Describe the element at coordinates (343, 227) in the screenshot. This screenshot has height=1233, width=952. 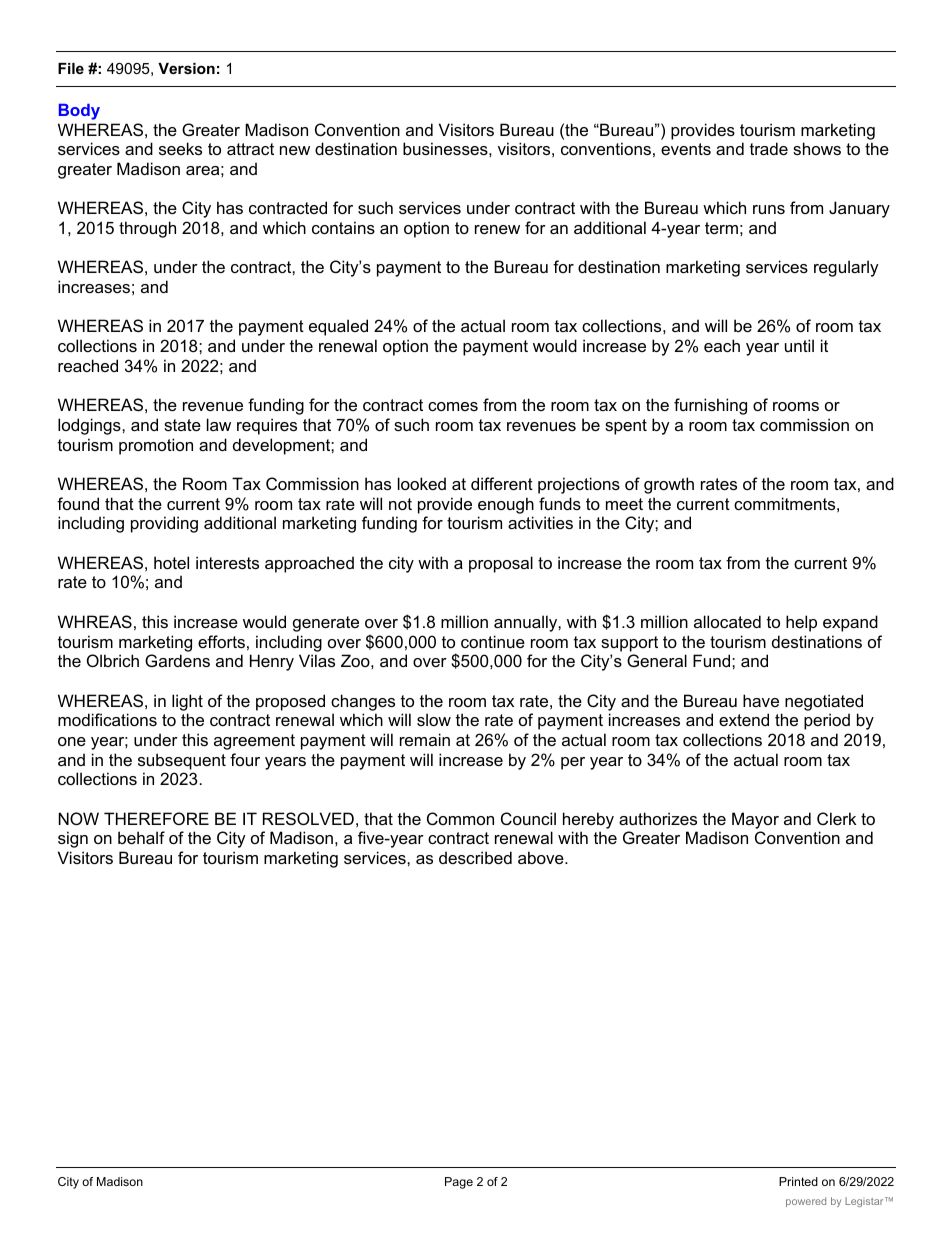
I see `contains` at that location.
